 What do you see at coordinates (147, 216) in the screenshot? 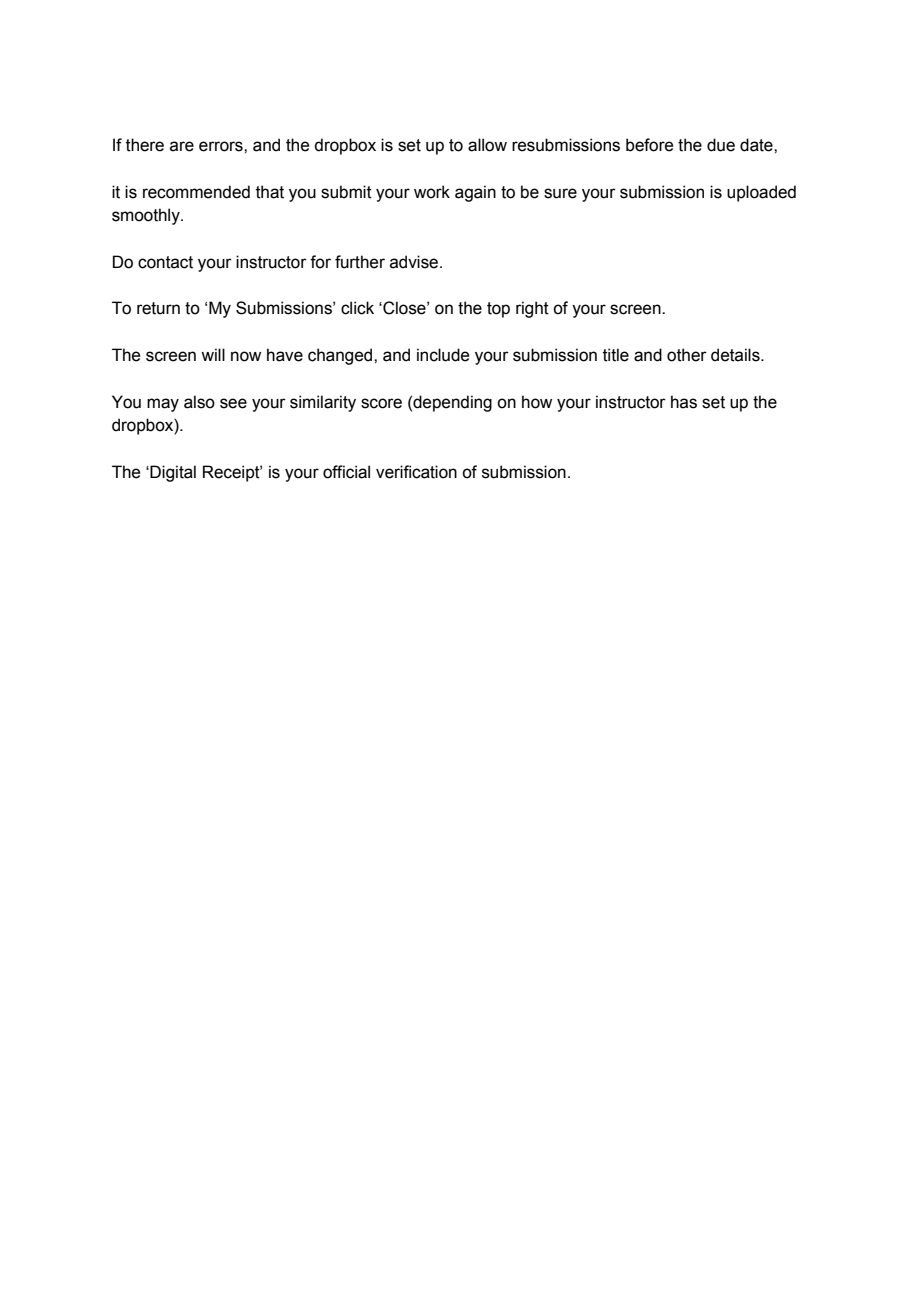
I see `smoothly` at bounding box center [147, 216].
